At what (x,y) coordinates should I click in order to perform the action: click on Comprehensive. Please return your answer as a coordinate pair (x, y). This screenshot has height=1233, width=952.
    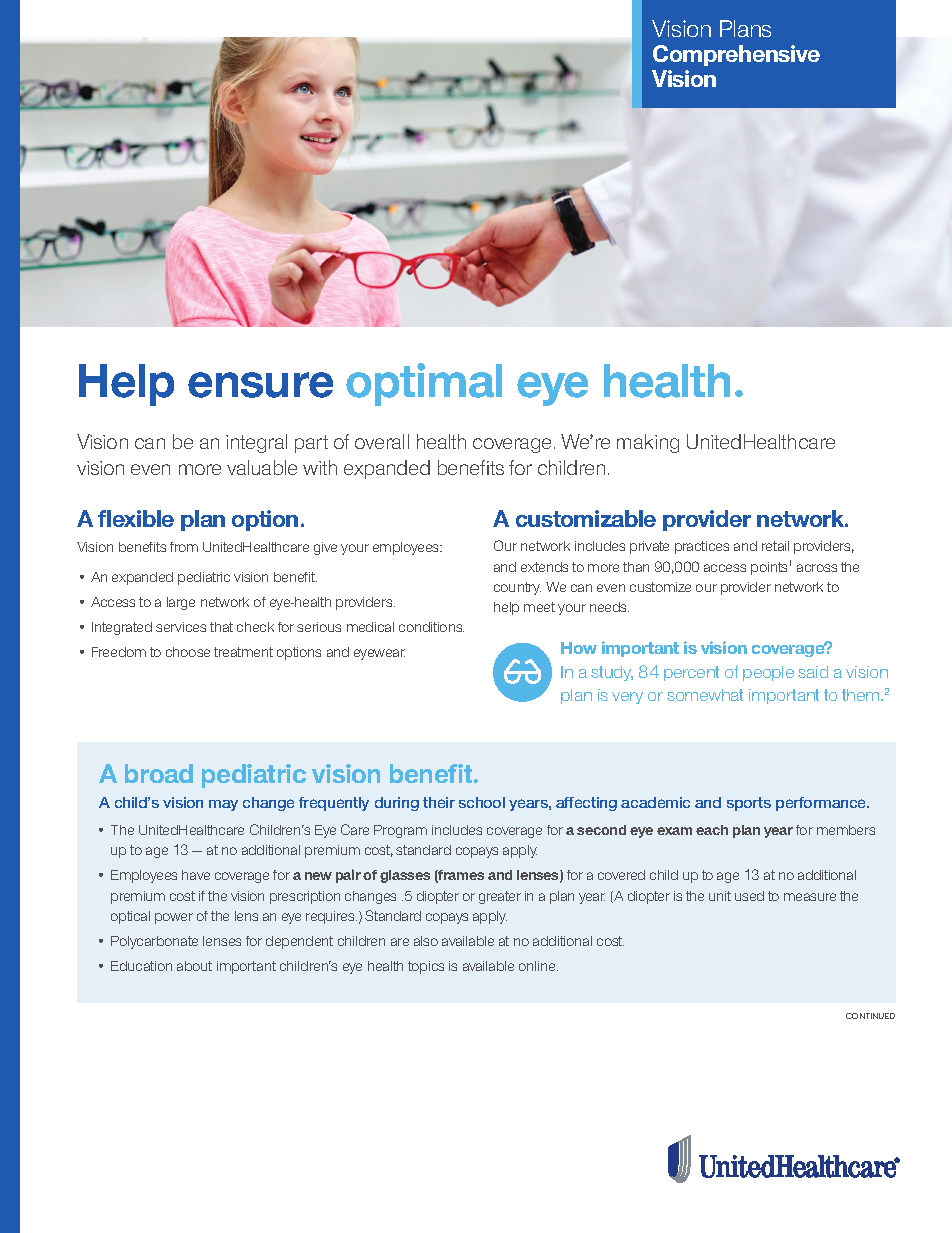
    Looking at the image, I should click on (736, 55).
